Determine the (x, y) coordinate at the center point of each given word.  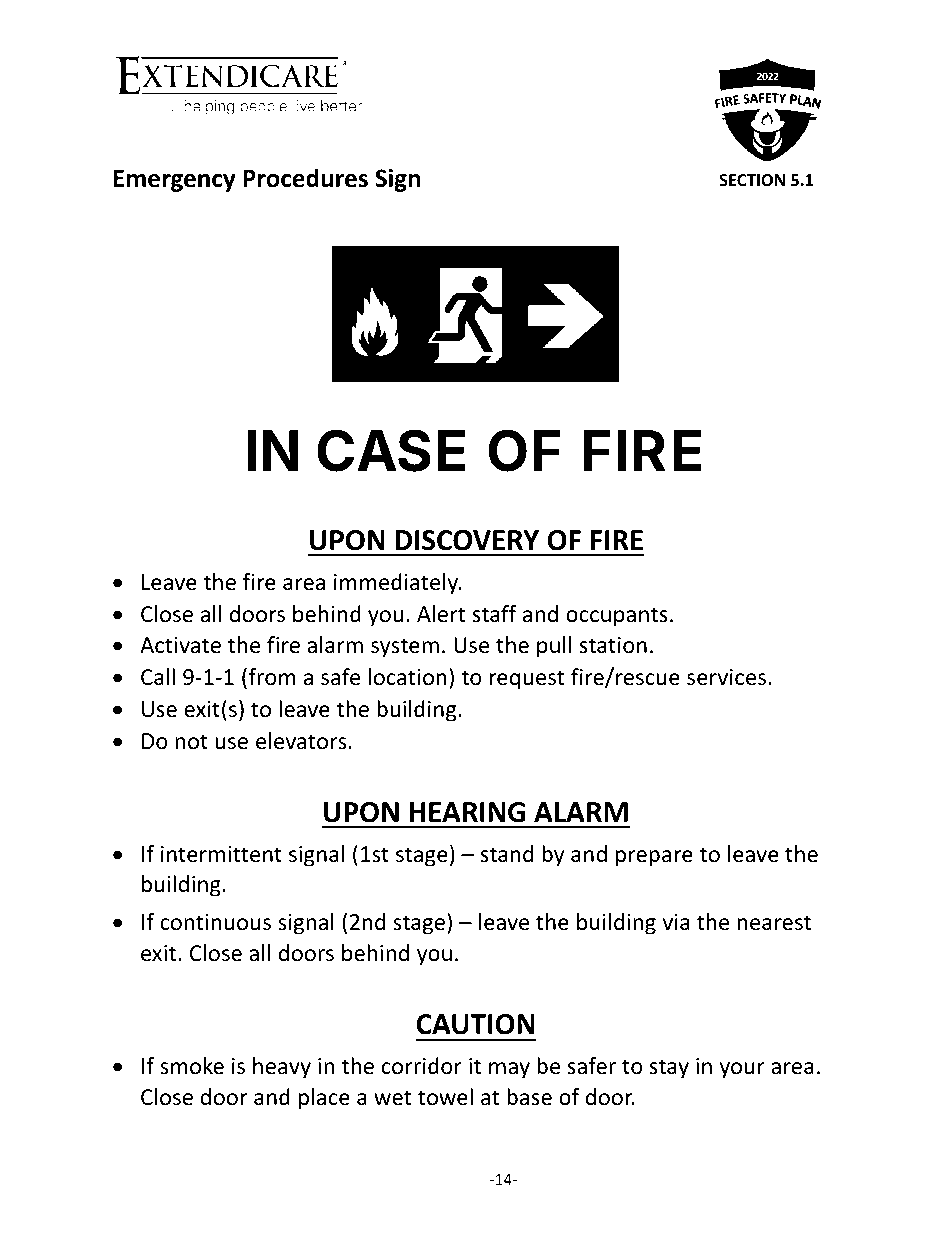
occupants (617, 617)
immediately (397, 584)
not (191, 742)
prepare (654, 858)
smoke (192, 1066)
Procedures (305, 178)
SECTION (752, 180)
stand (507, 854)
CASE (391, 450)
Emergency (175, 180)
